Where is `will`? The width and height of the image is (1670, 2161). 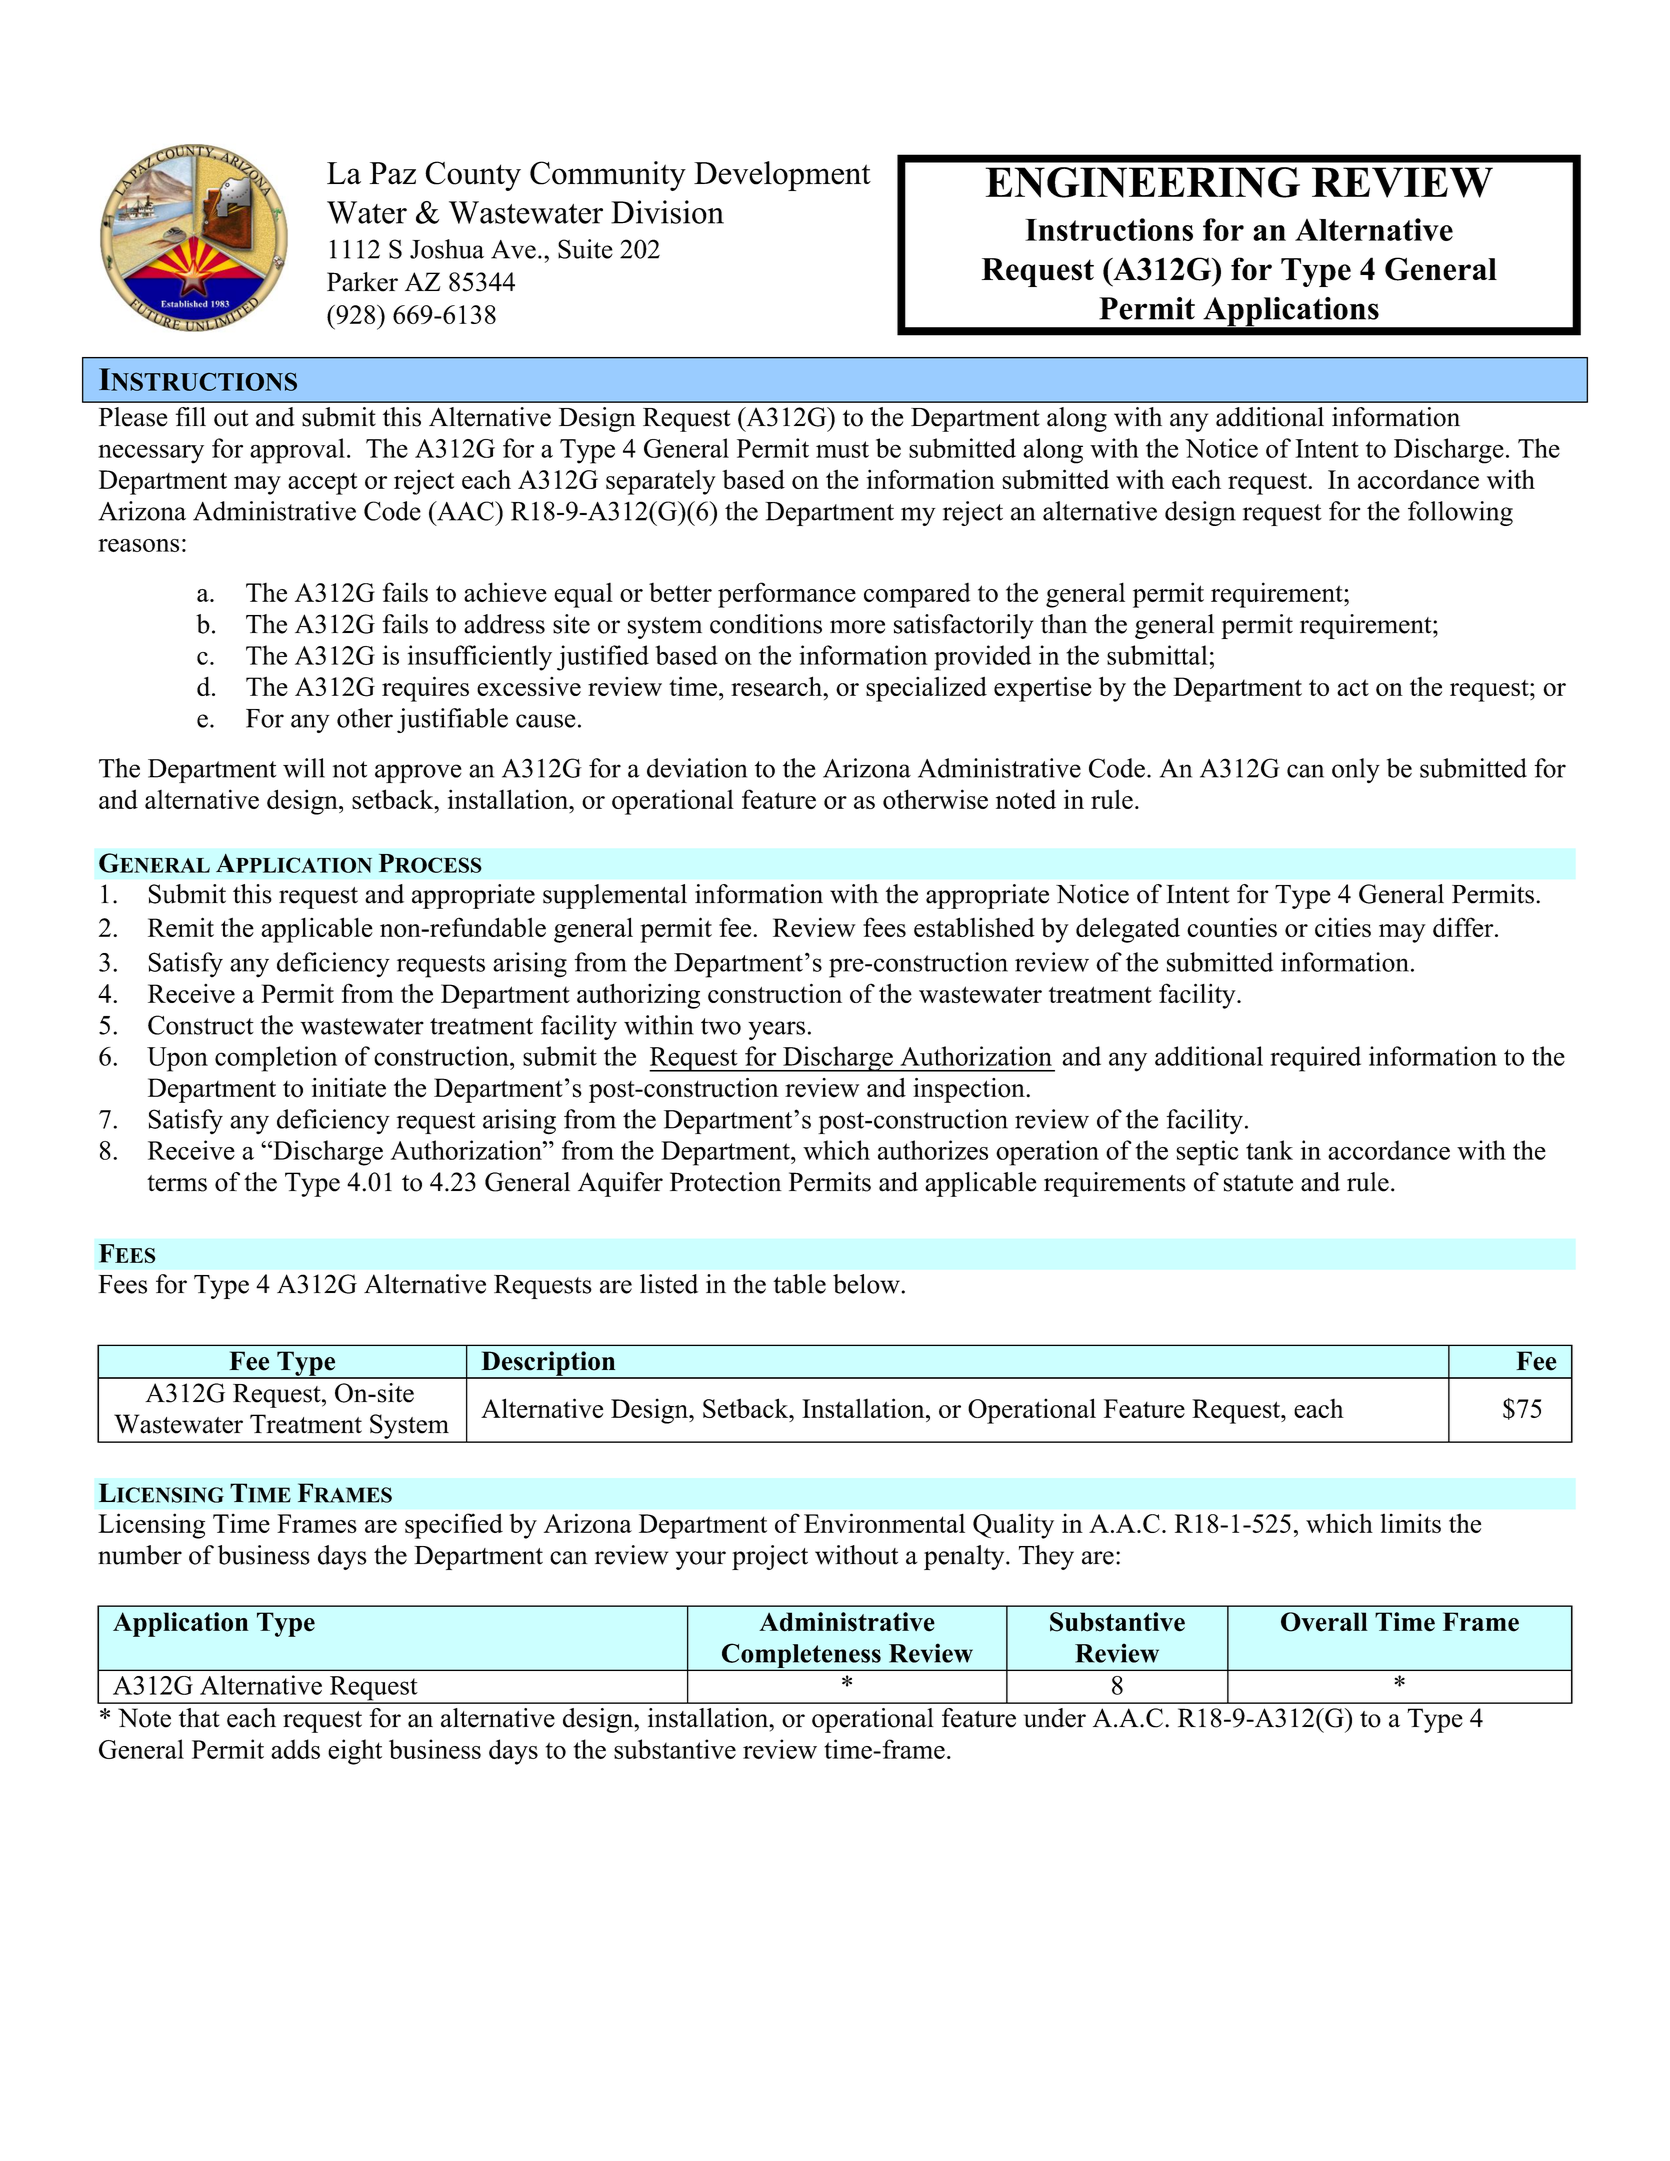
will is located at coordinates (304, 768).
